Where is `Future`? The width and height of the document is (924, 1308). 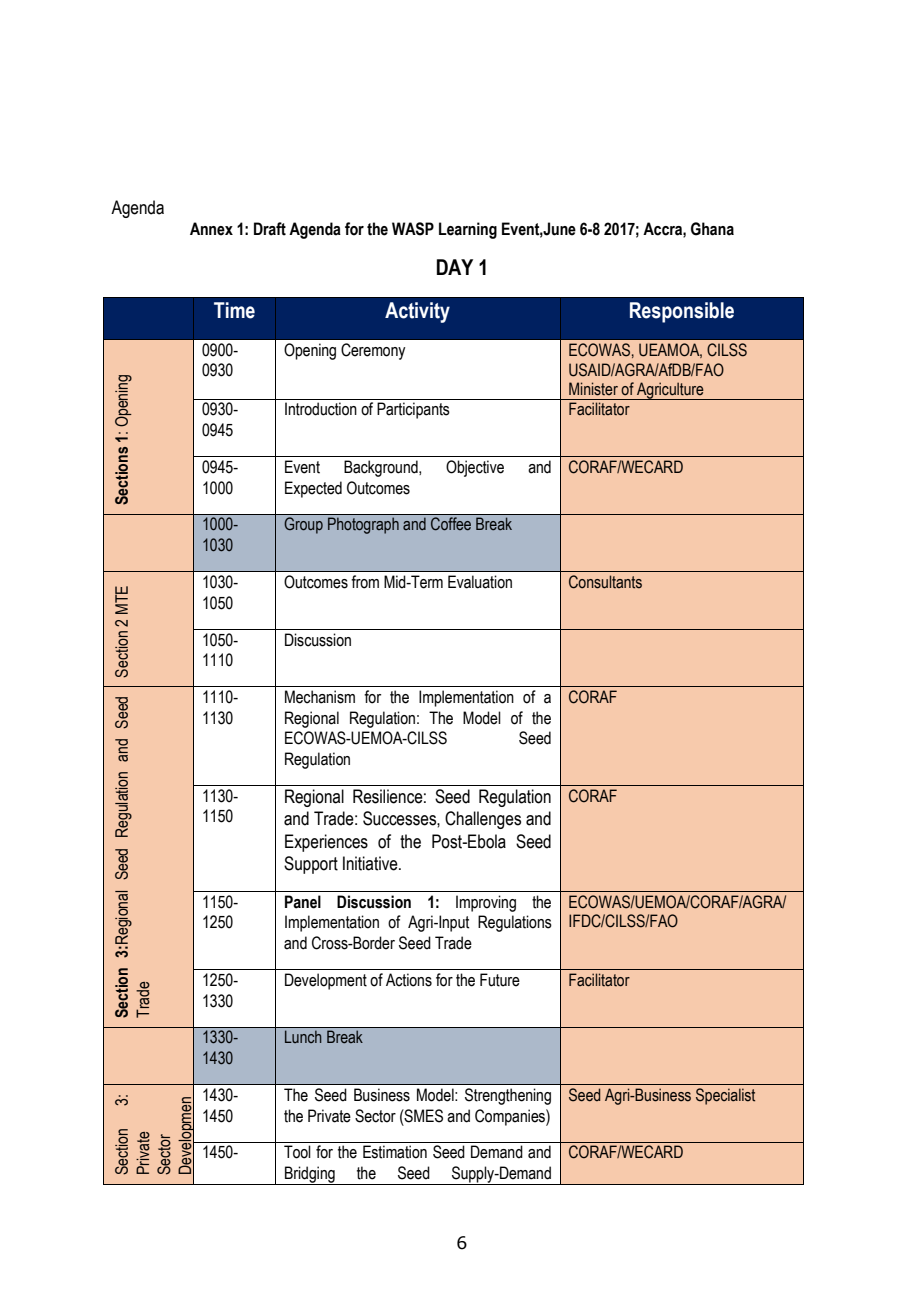
Future is located at coordinates (500, 980).
